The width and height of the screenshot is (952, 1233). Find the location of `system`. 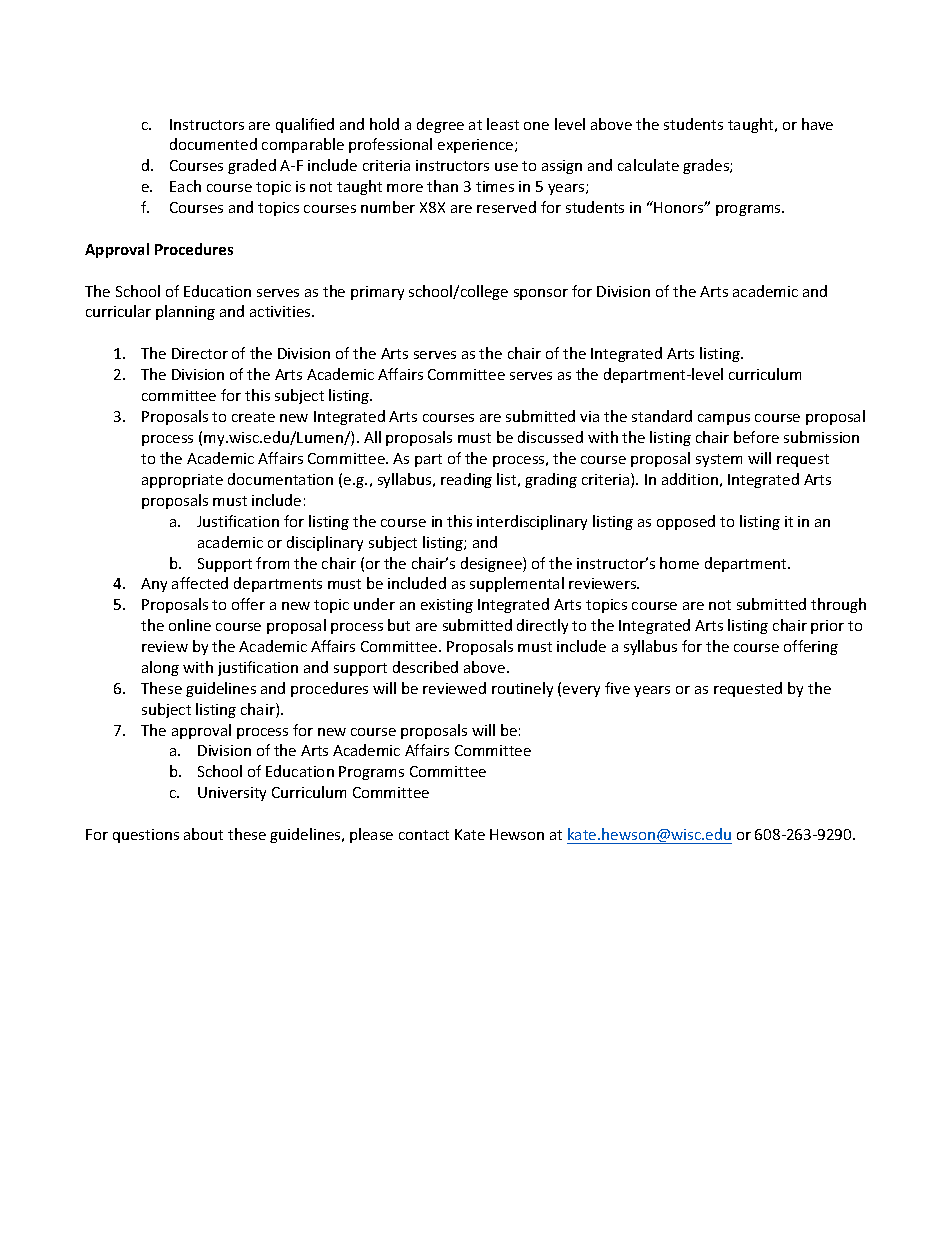

system is located at coordinates (719, 460).
